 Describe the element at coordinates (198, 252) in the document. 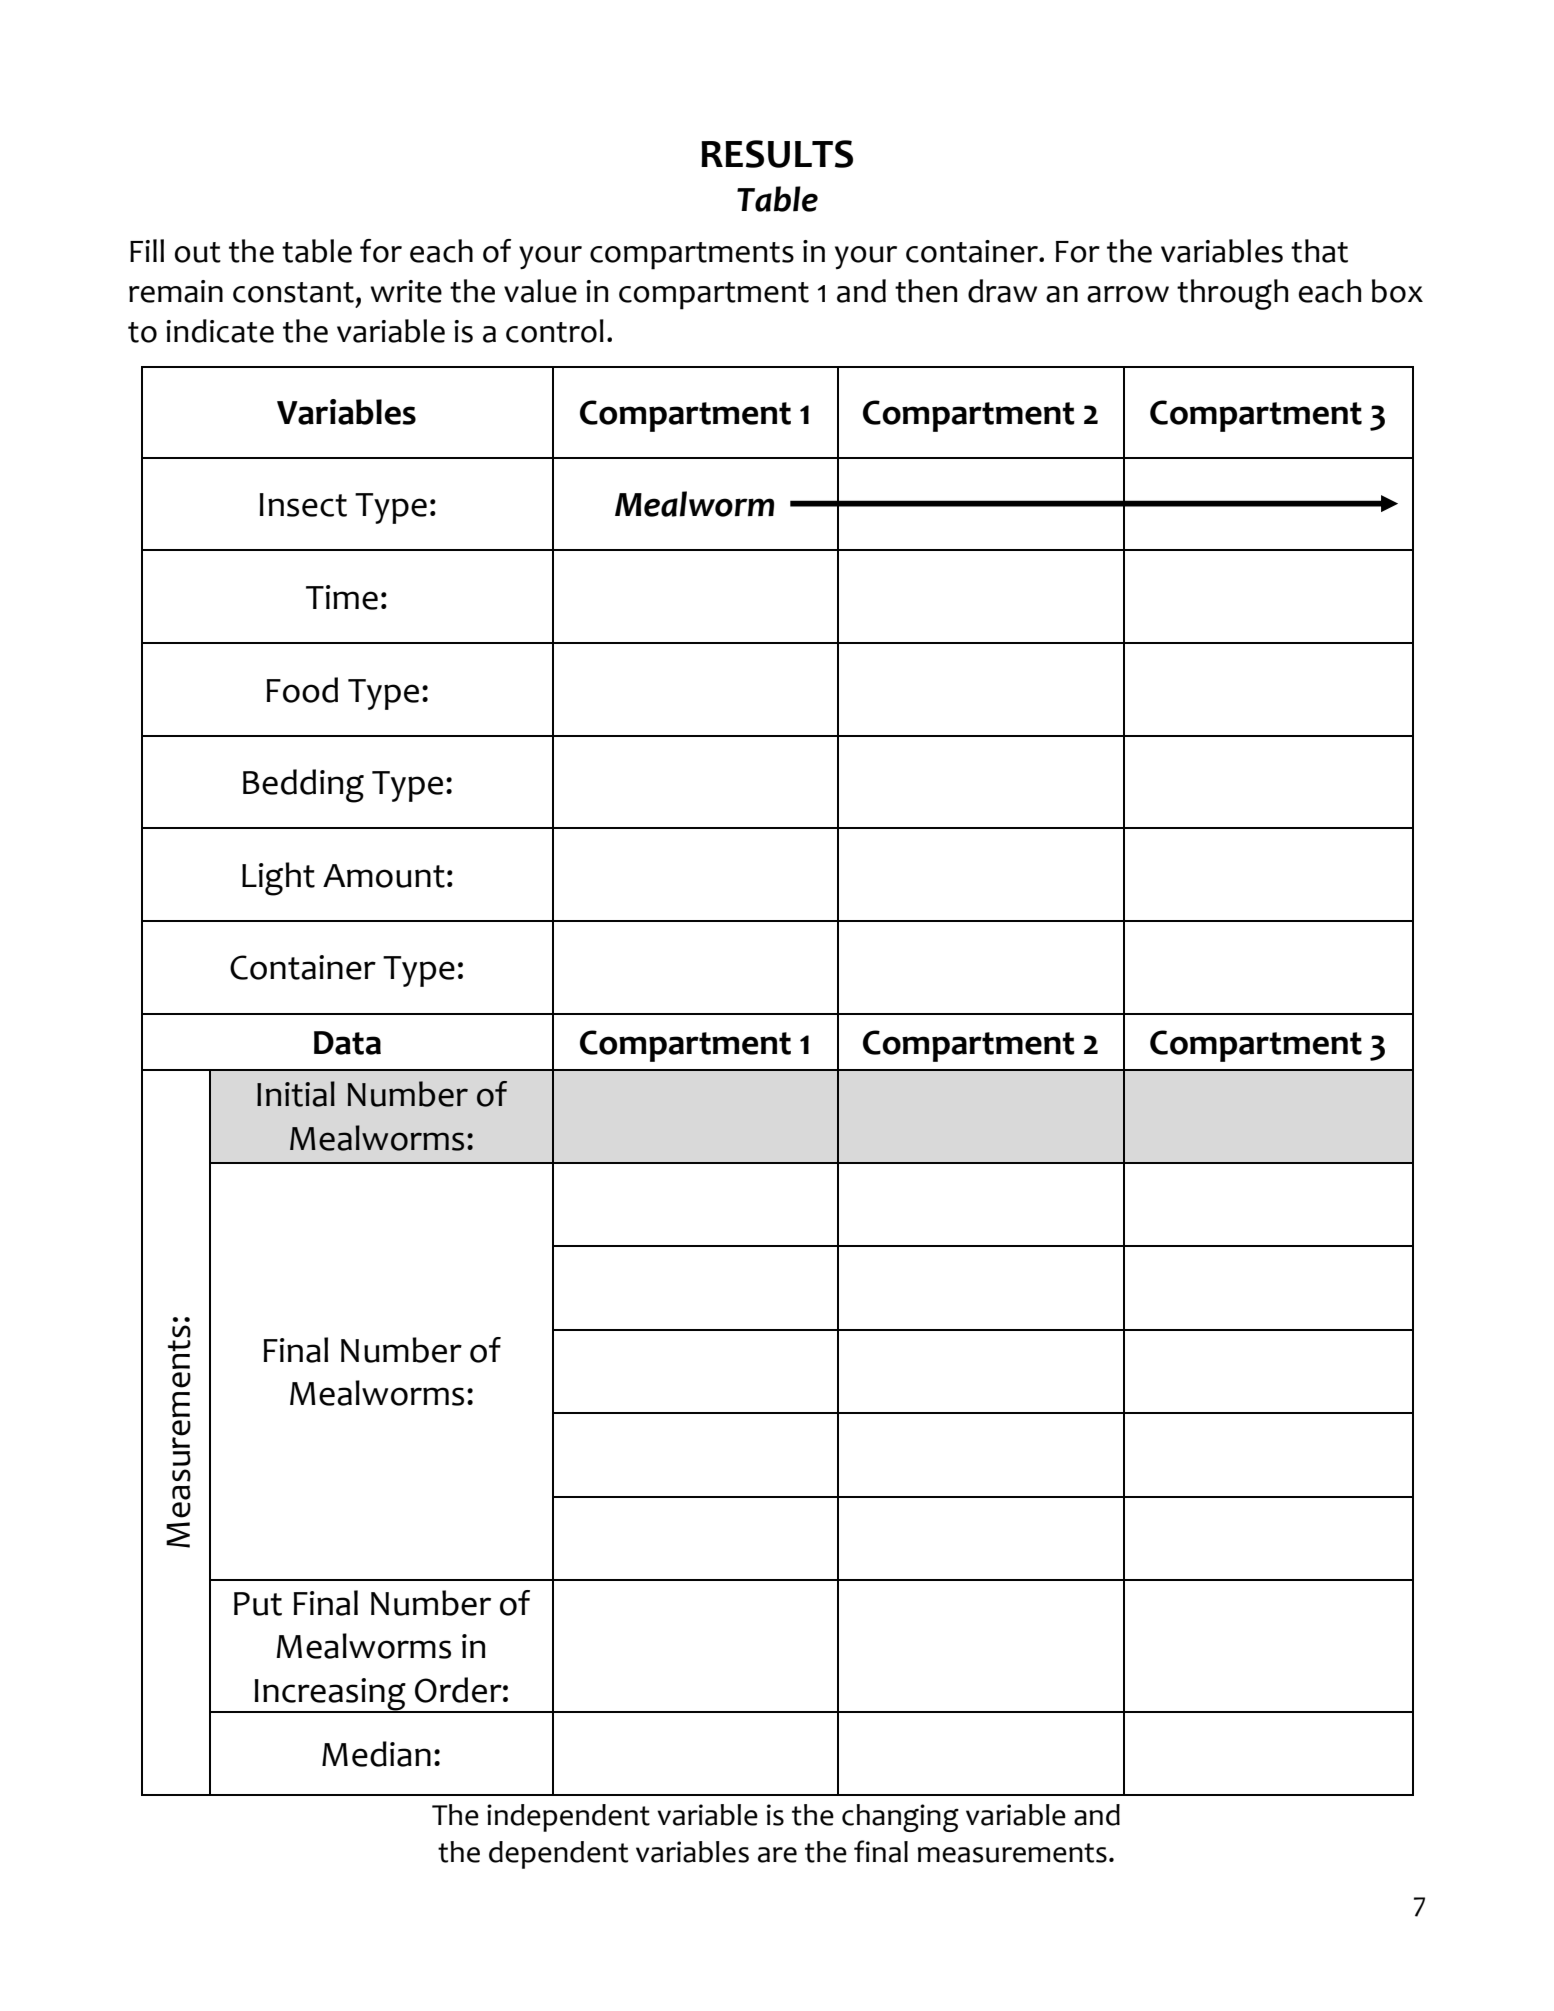

I see `out` at that location.
